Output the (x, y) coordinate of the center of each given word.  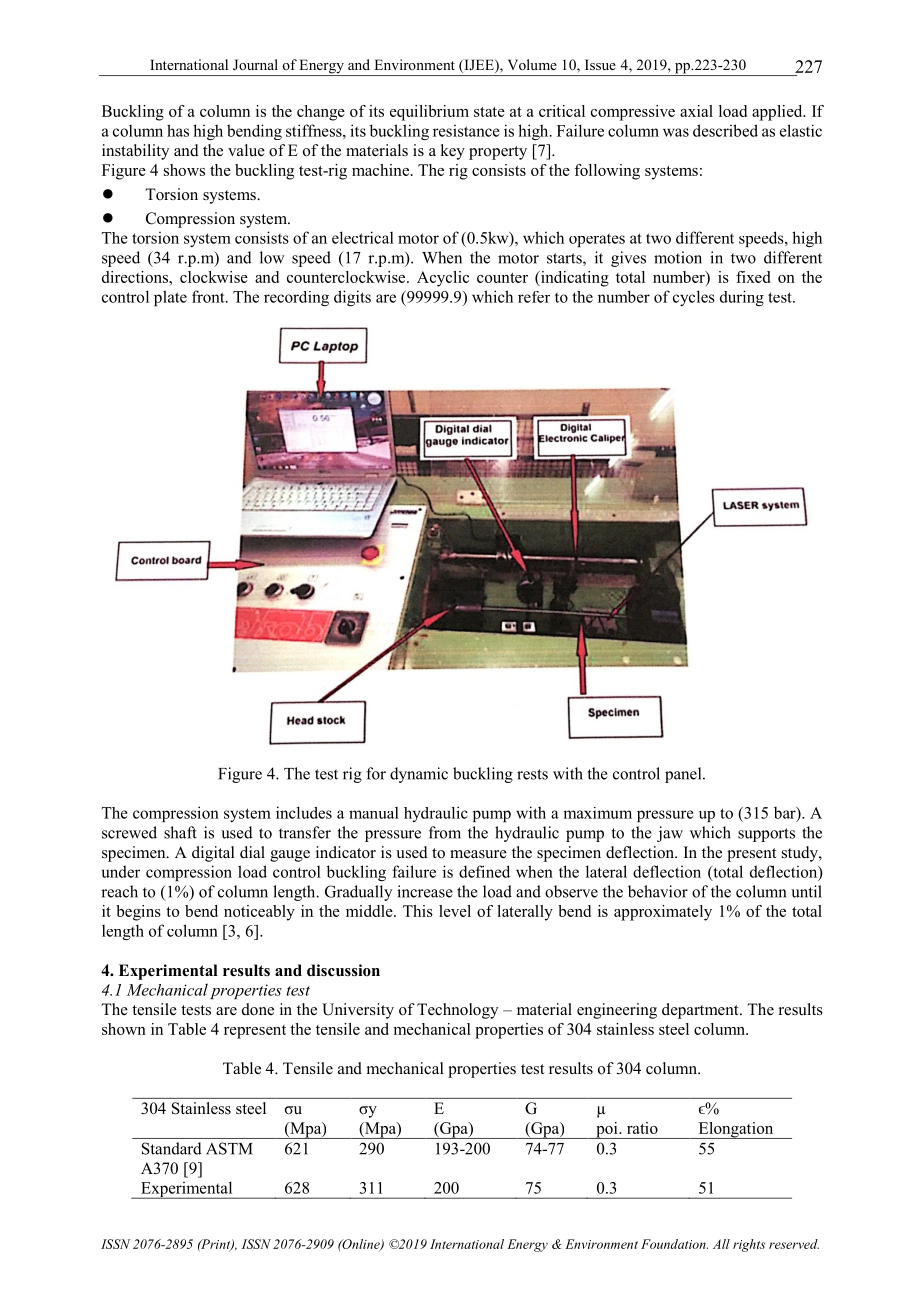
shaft (180, 832)
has (178, 130)
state (489, 112)
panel (684, 775)
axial (696, 111)
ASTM (229, 1148)
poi (607, 1130)
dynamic (419, 775)
